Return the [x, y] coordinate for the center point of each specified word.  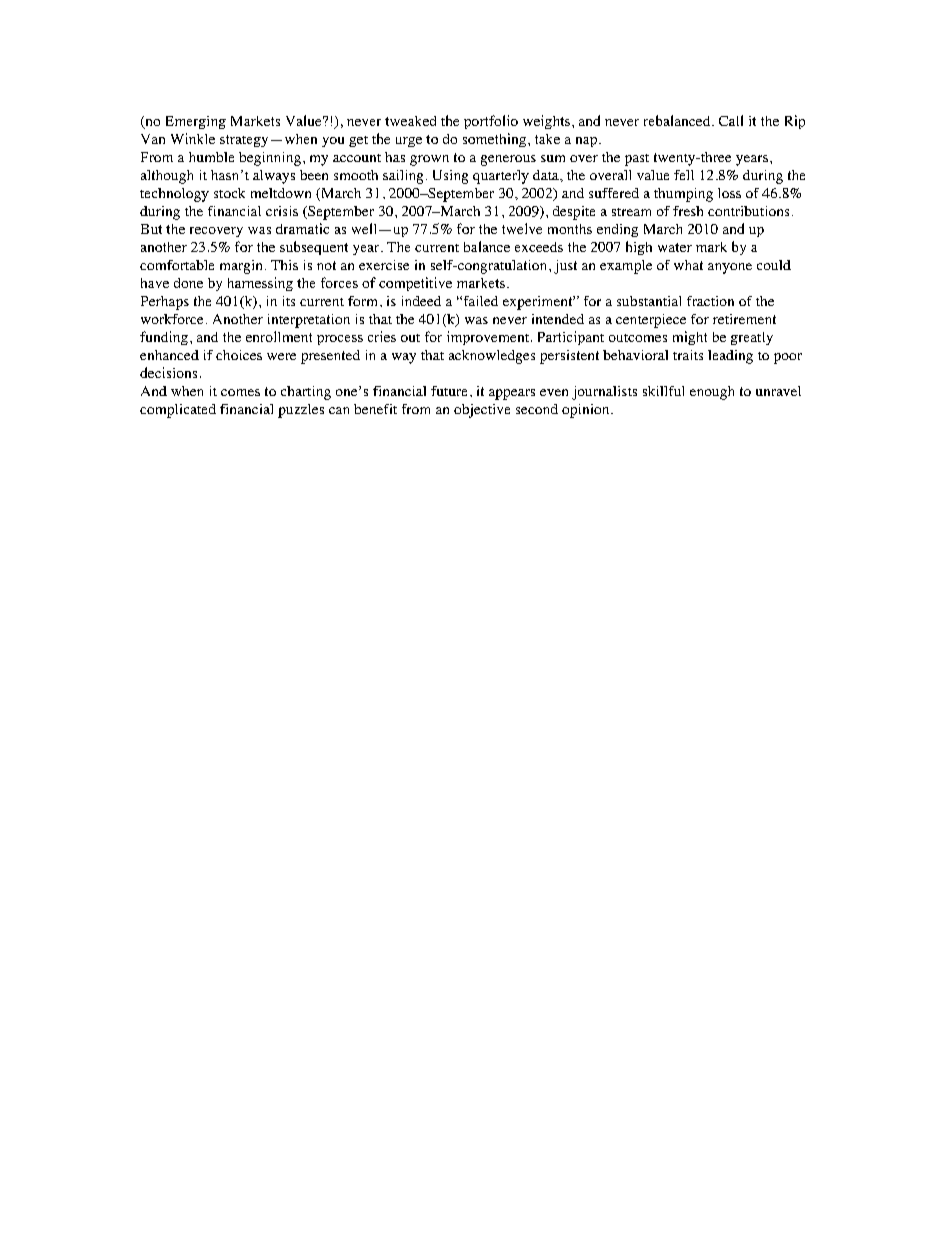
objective [482, 411]
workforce [172, 319]
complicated [178, 411]
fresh [688, 211]
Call [731, 120]
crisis [282, 211]
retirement [744, 319]
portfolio [491, 122]
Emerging [196, 122]
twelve [522, 228]
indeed [421, 301]
